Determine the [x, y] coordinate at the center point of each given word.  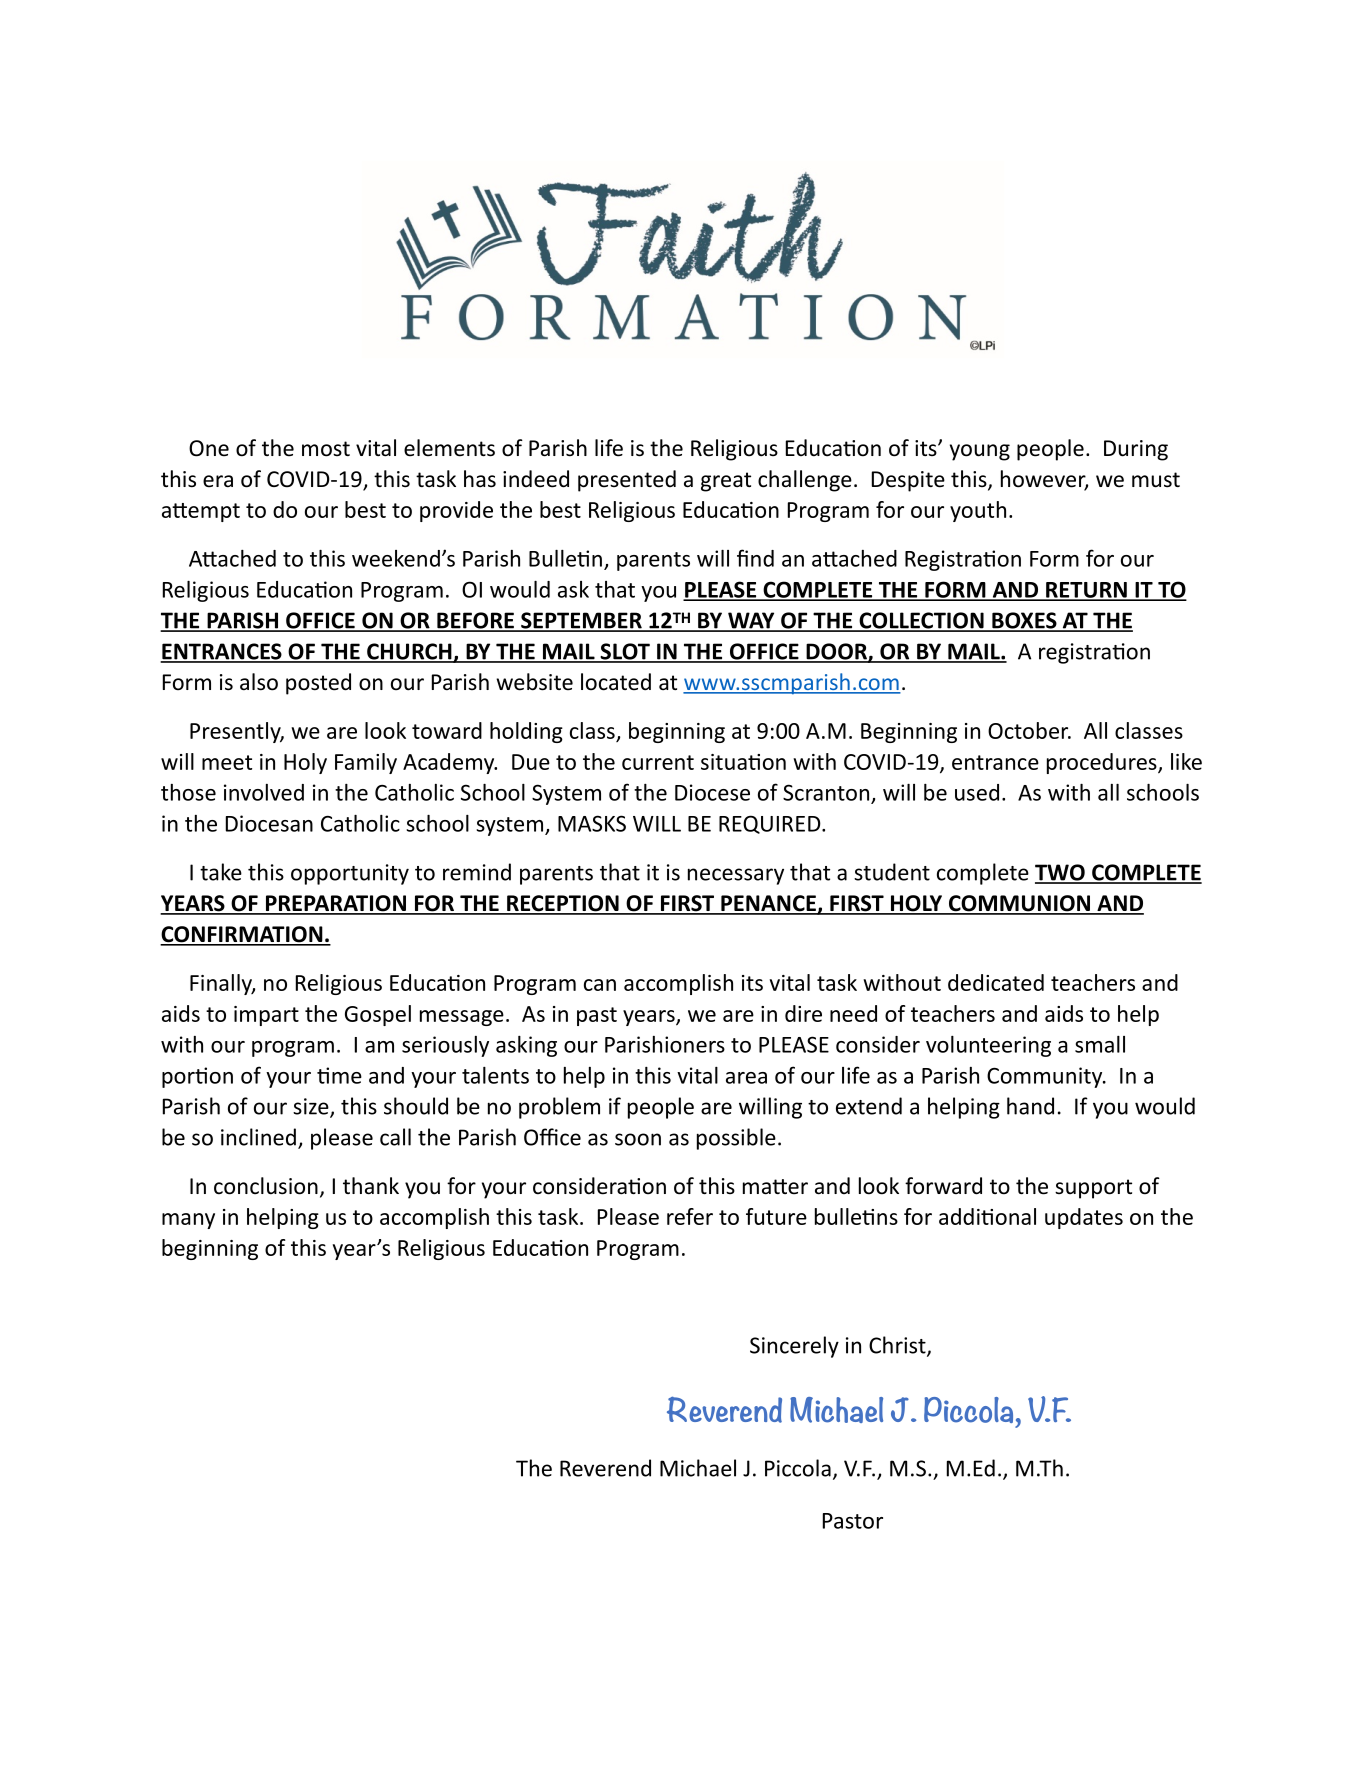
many [188, 1221]
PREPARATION [335, 904]
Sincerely [794, 1347]
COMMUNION [1019, 904]
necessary [736, 876]
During [1136, 450]
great [726, 482]
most [326, 449]
